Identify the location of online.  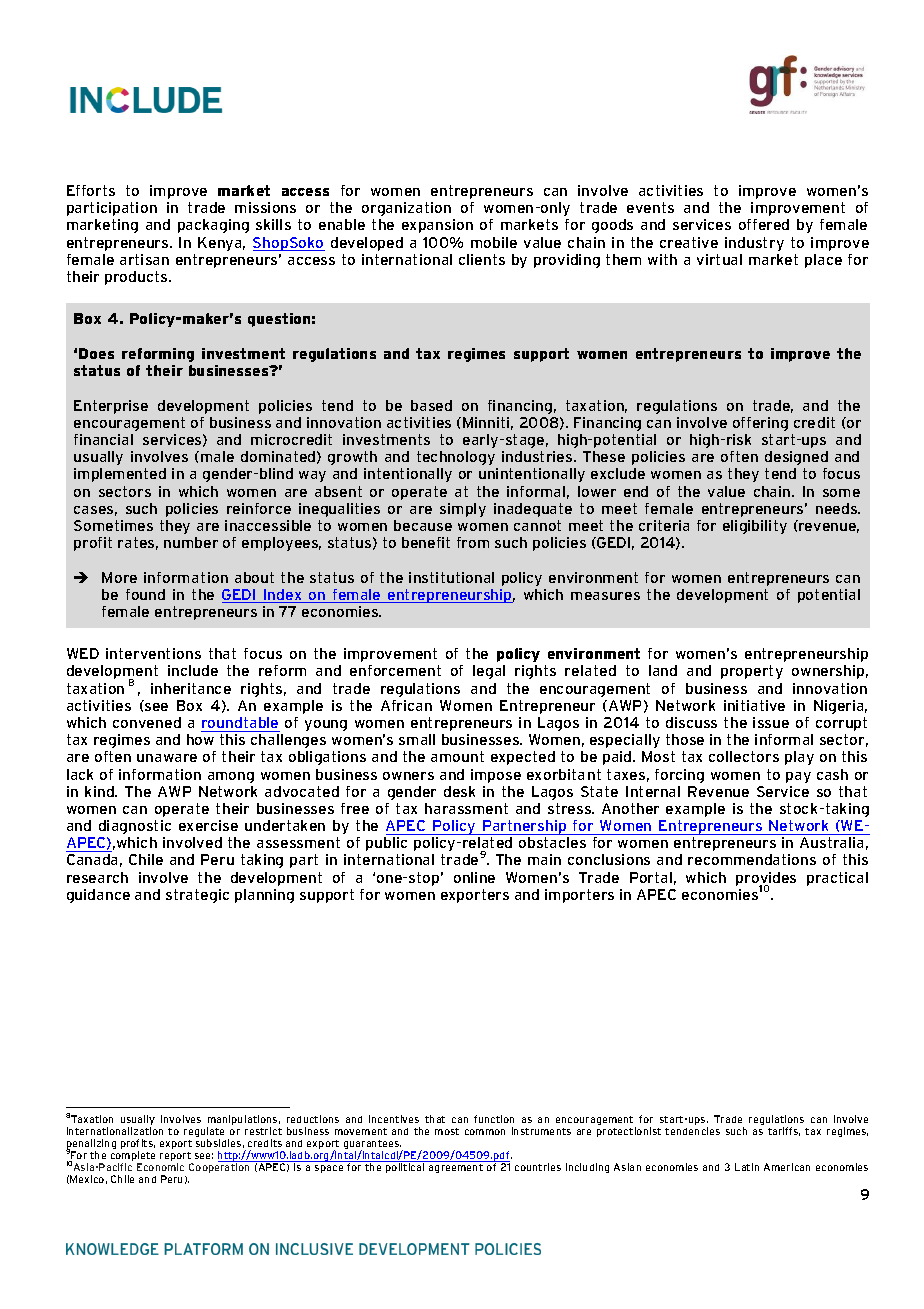
(474, 877).
